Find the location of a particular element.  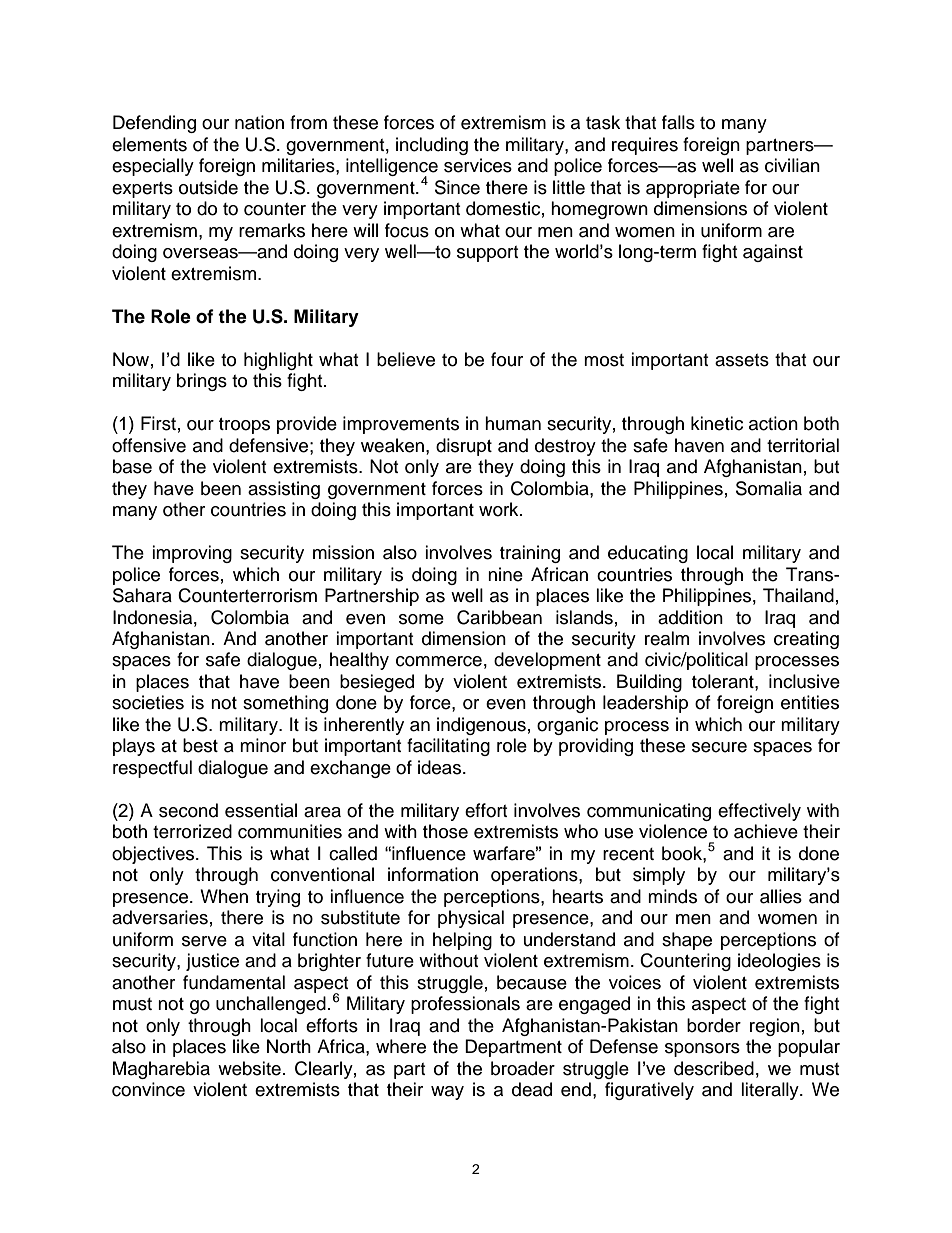

described is located at coordinates (714, 1068).
